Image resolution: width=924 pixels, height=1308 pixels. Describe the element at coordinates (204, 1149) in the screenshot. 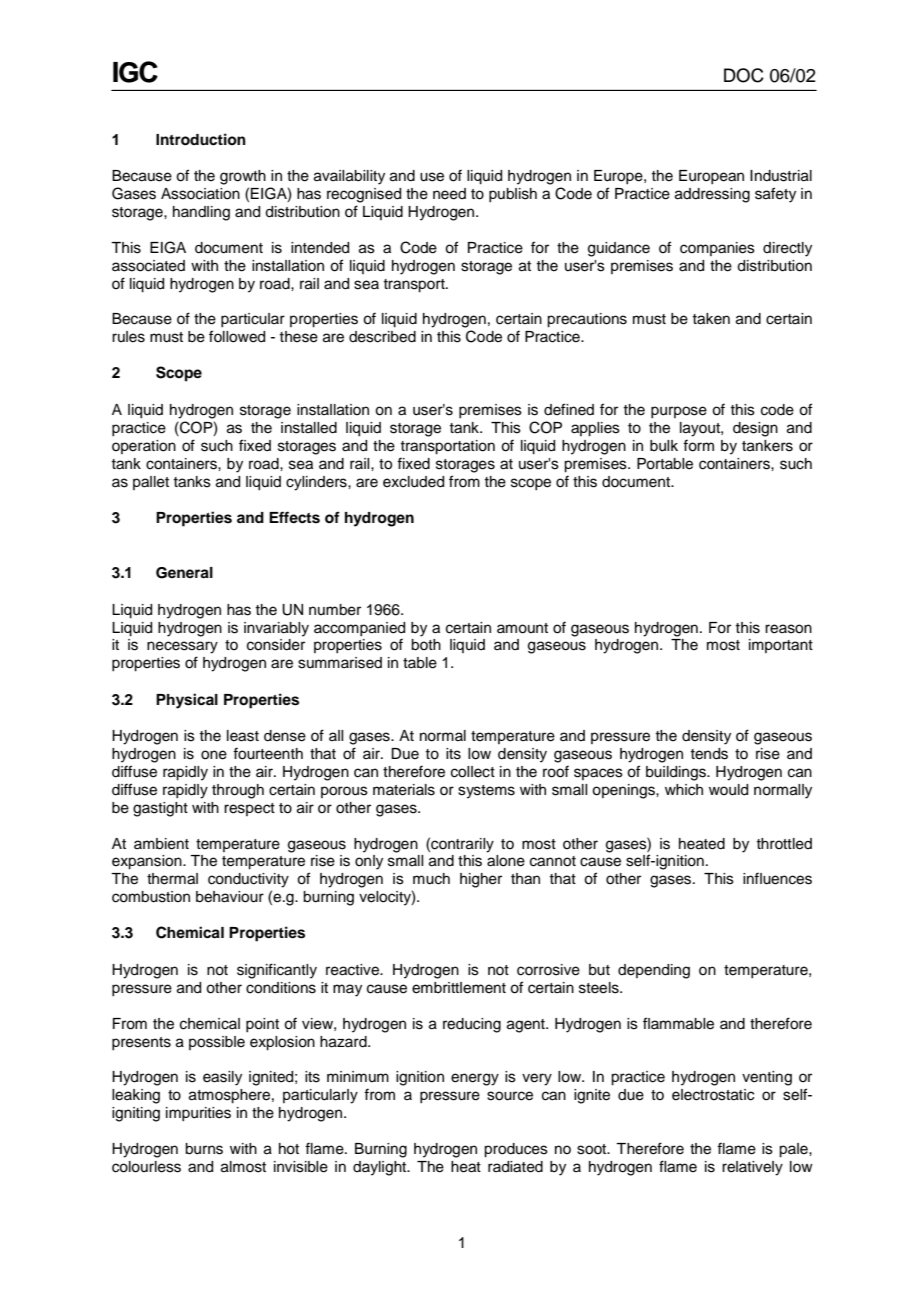

I see `burns` at that location.
